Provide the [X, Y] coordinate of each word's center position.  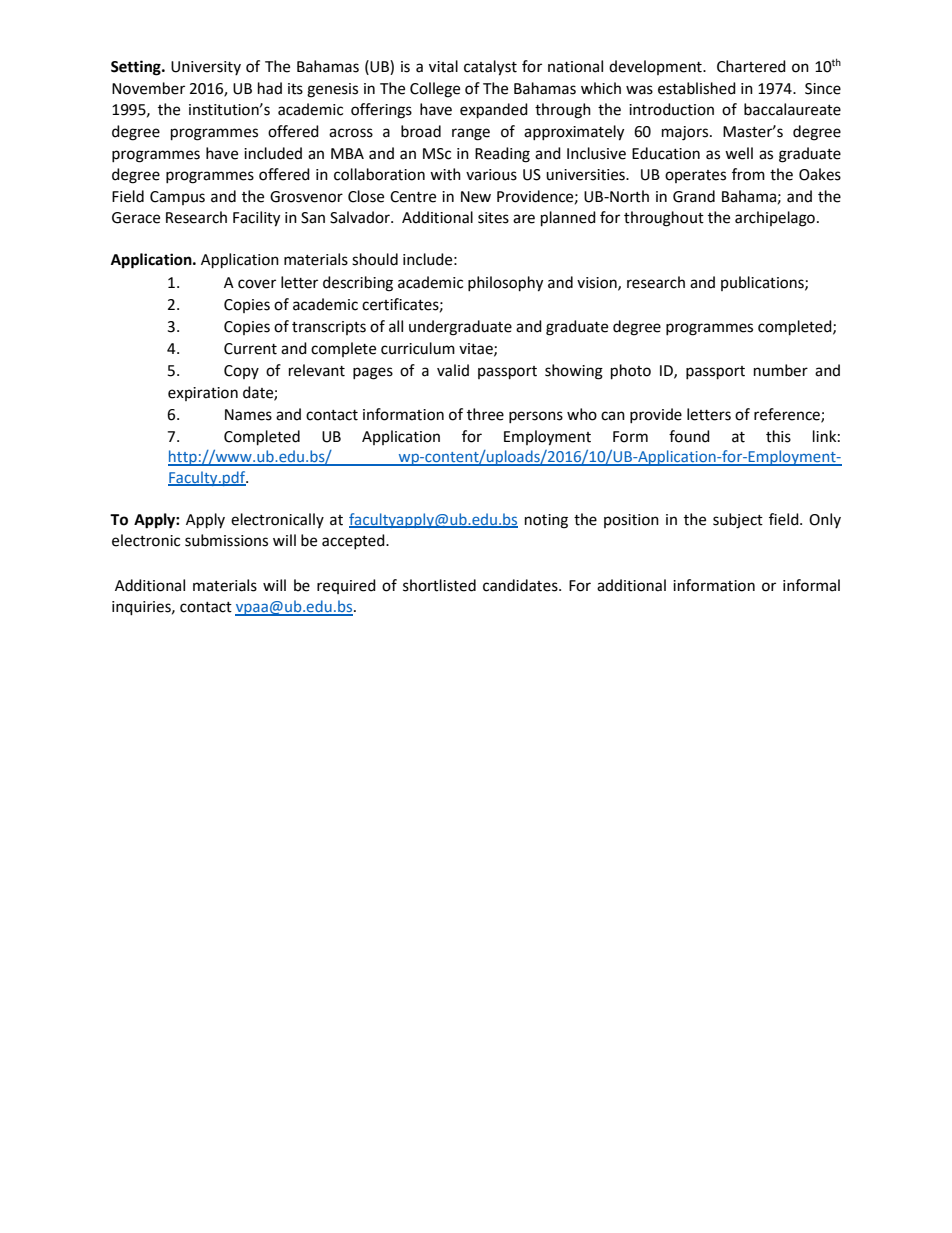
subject [738, 521]
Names [248, 415]
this [778, 436]
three [485, 414]
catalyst [490, 68]
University [206, 68]
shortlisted [439, 585]
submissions [226, 540]
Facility [256, 219]
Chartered [751, 66]
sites [493, 218]
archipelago [775, 219]
